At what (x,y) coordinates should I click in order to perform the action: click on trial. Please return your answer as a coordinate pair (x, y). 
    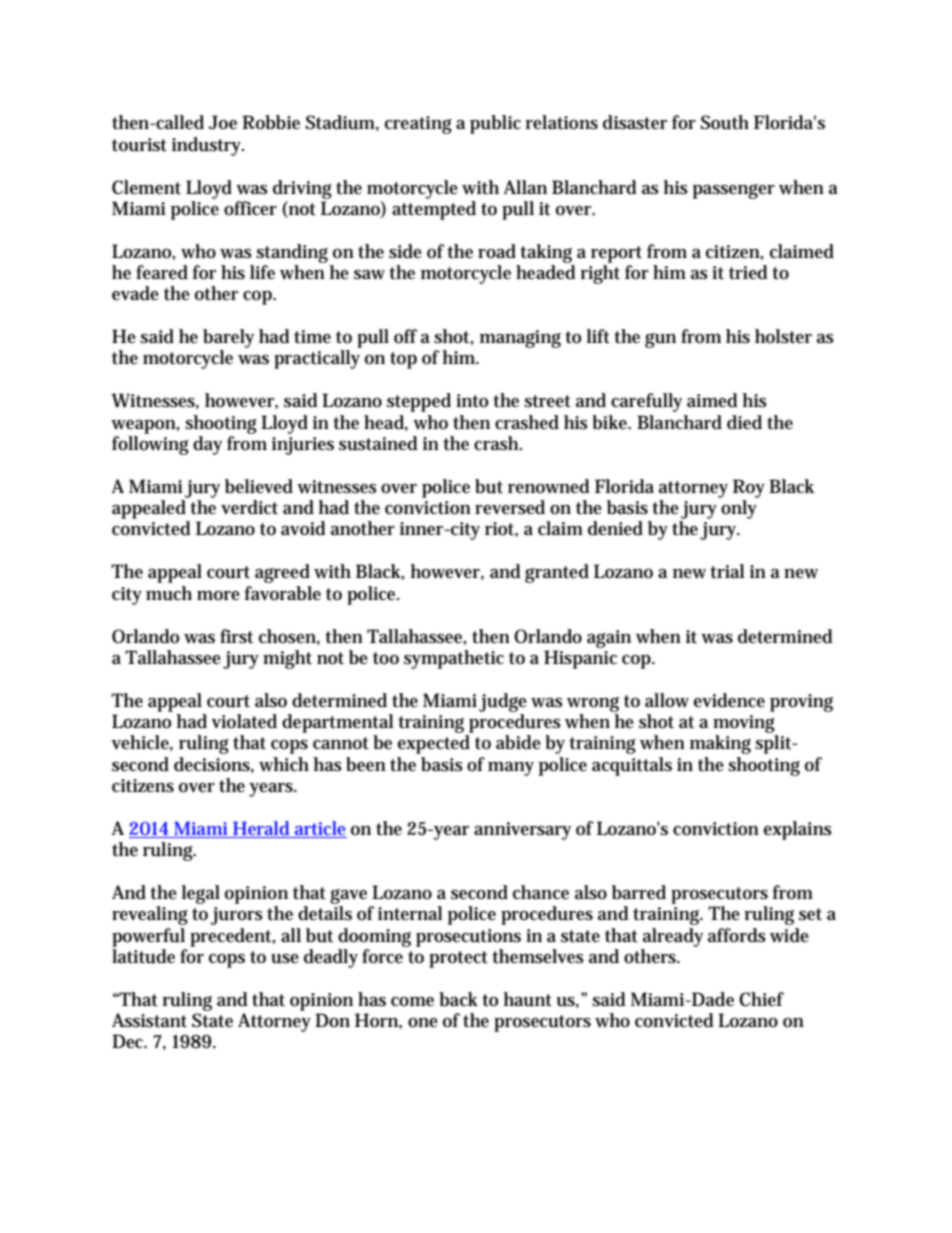
    Looking at the image, I should click on (727, 571).
